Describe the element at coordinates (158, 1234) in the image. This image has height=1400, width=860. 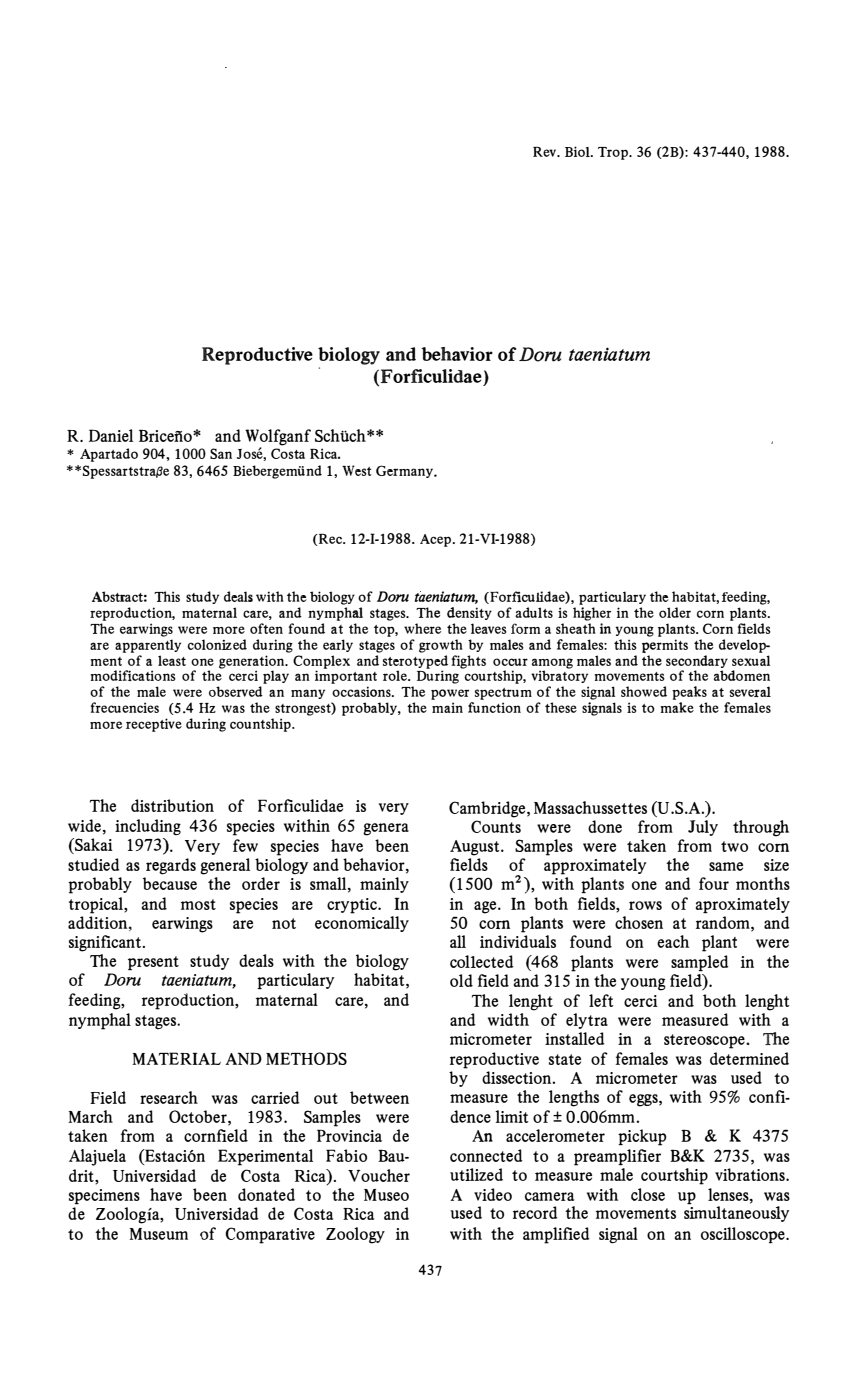
I see `Museum` at that location.
